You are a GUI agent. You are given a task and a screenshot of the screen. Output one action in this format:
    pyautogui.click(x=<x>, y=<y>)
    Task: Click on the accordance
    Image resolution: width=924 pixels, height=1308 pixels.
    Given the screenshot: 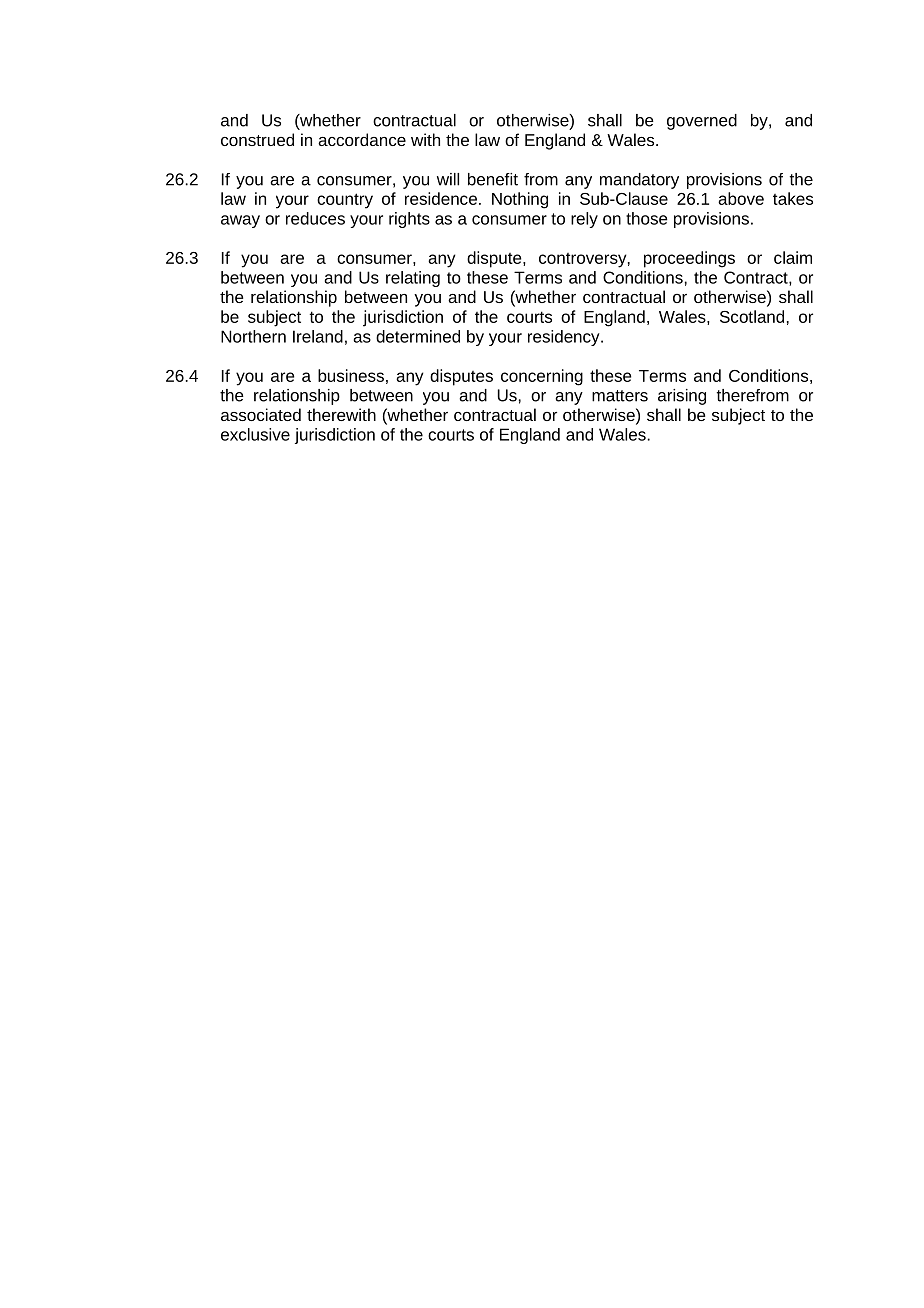 What is the action you would take?
    pyautogui.click(x=362, y=139)
